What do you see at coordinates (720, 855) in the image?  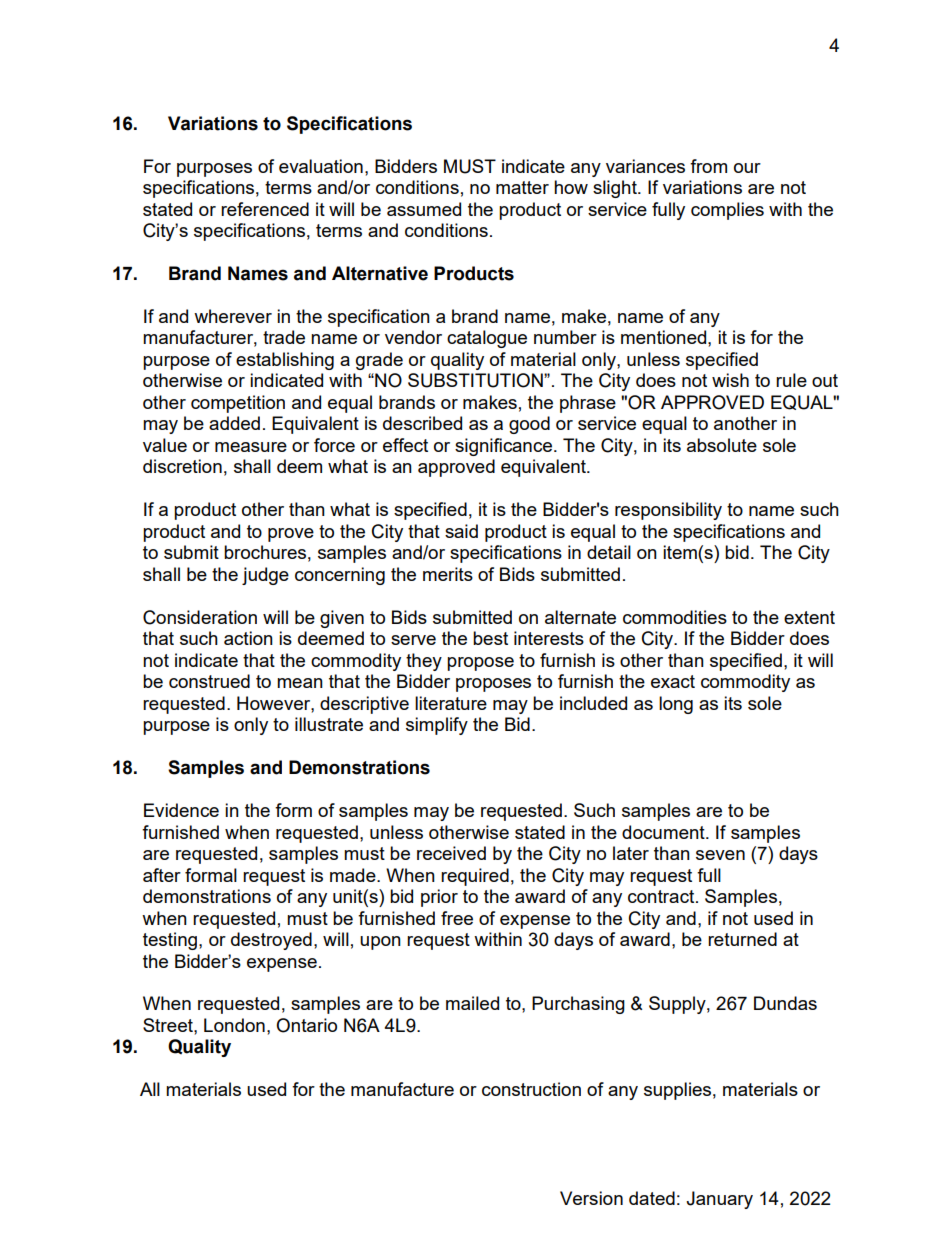 I see `seven` at bounding box center [720, 855].
